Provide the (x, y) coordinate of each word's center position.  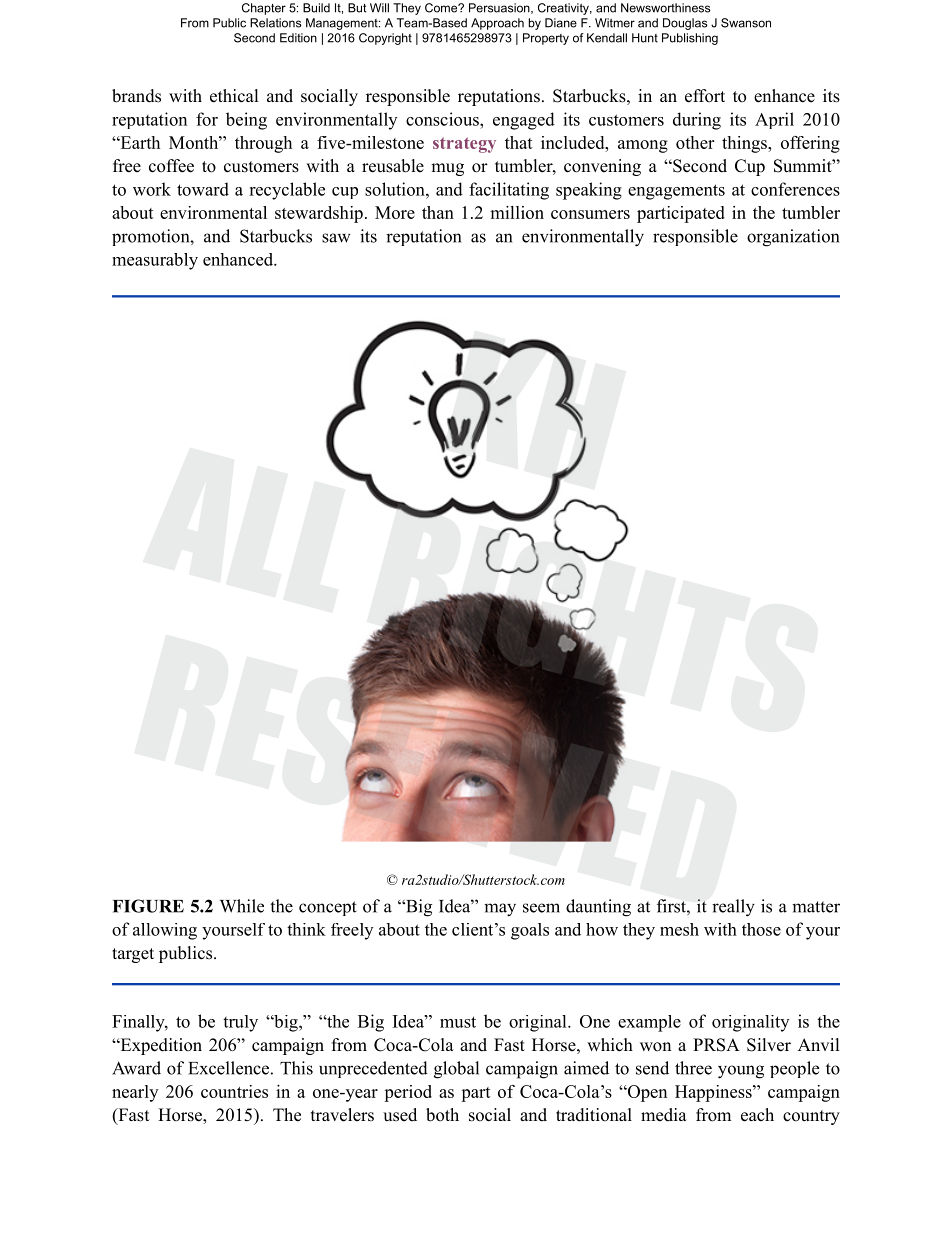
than (438, 212)
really (733, 908)
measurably (155, 261)
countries (234, 1091)
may (500, 910)
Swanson (746, 23)
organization (793, 238)
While (242, 906)
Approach (497, 24)
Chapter (264, 9)
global (456, 1070)
